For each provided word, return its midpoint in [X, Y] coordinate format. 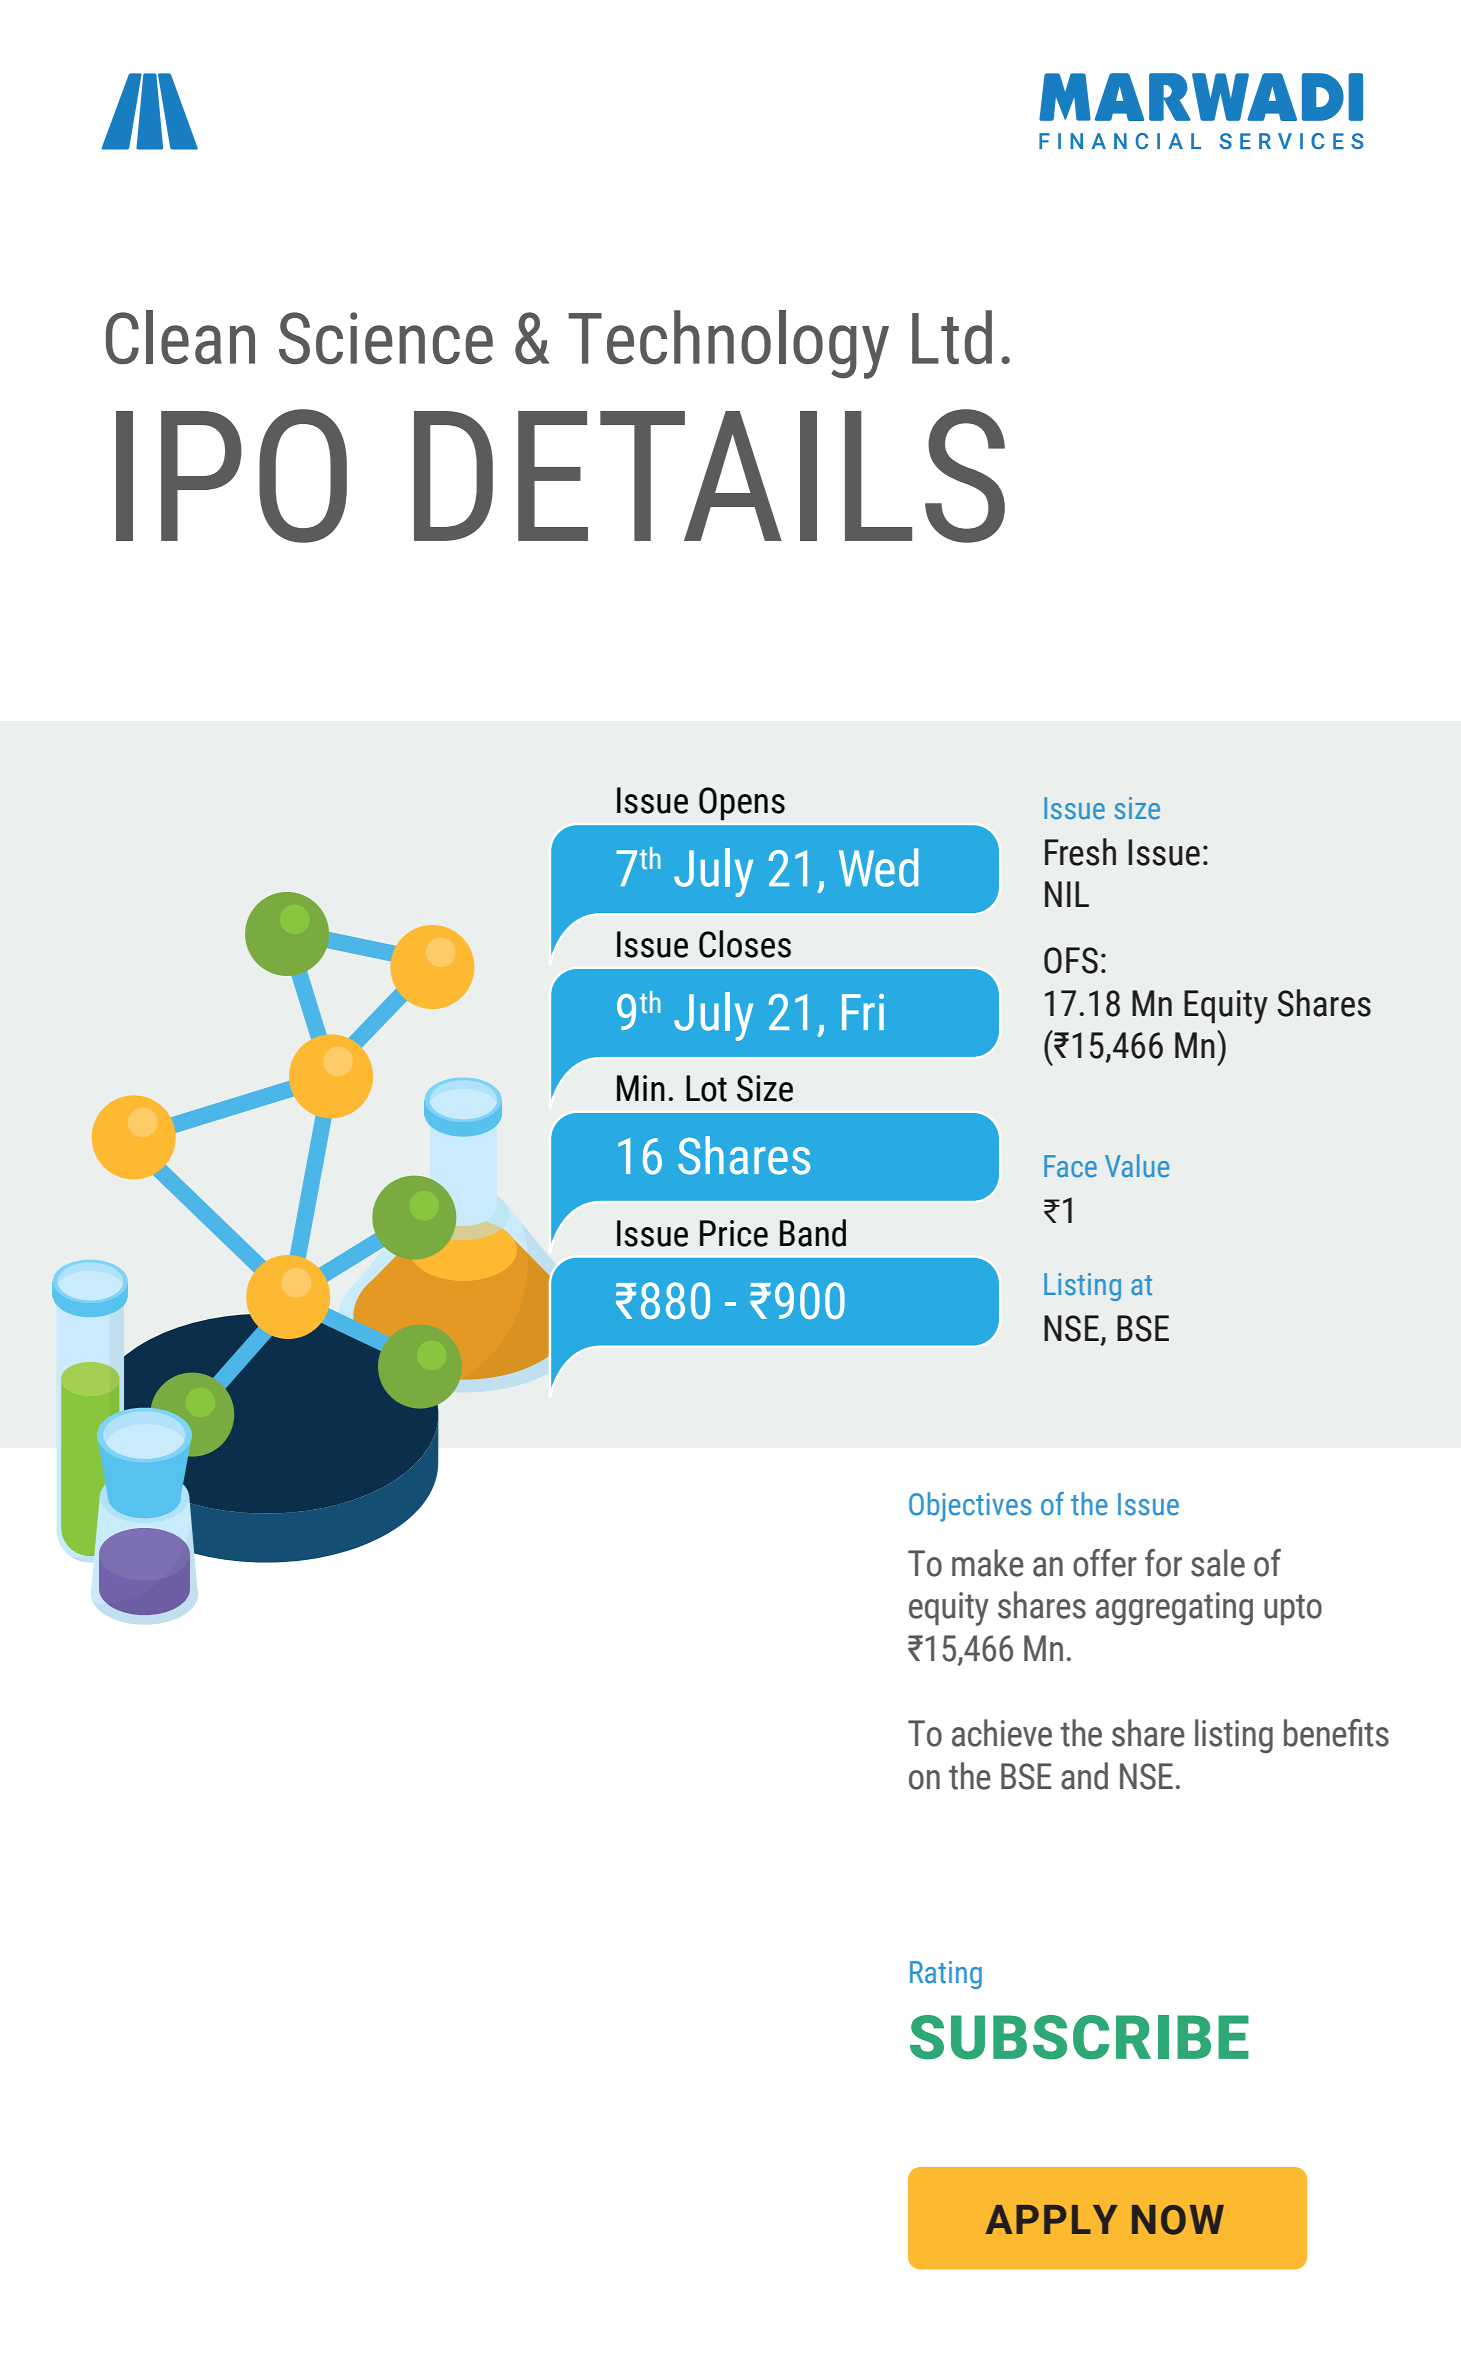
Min [641, 1088]
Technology [728, 344]
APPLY [1051, 2219]
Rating [946, 1975]
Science [386, 338]
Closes [745, 944]
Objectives [970, 1507]
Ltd [952, 337]
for [1163, 1563]
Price [734, 1233]
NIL [1067, 894]
